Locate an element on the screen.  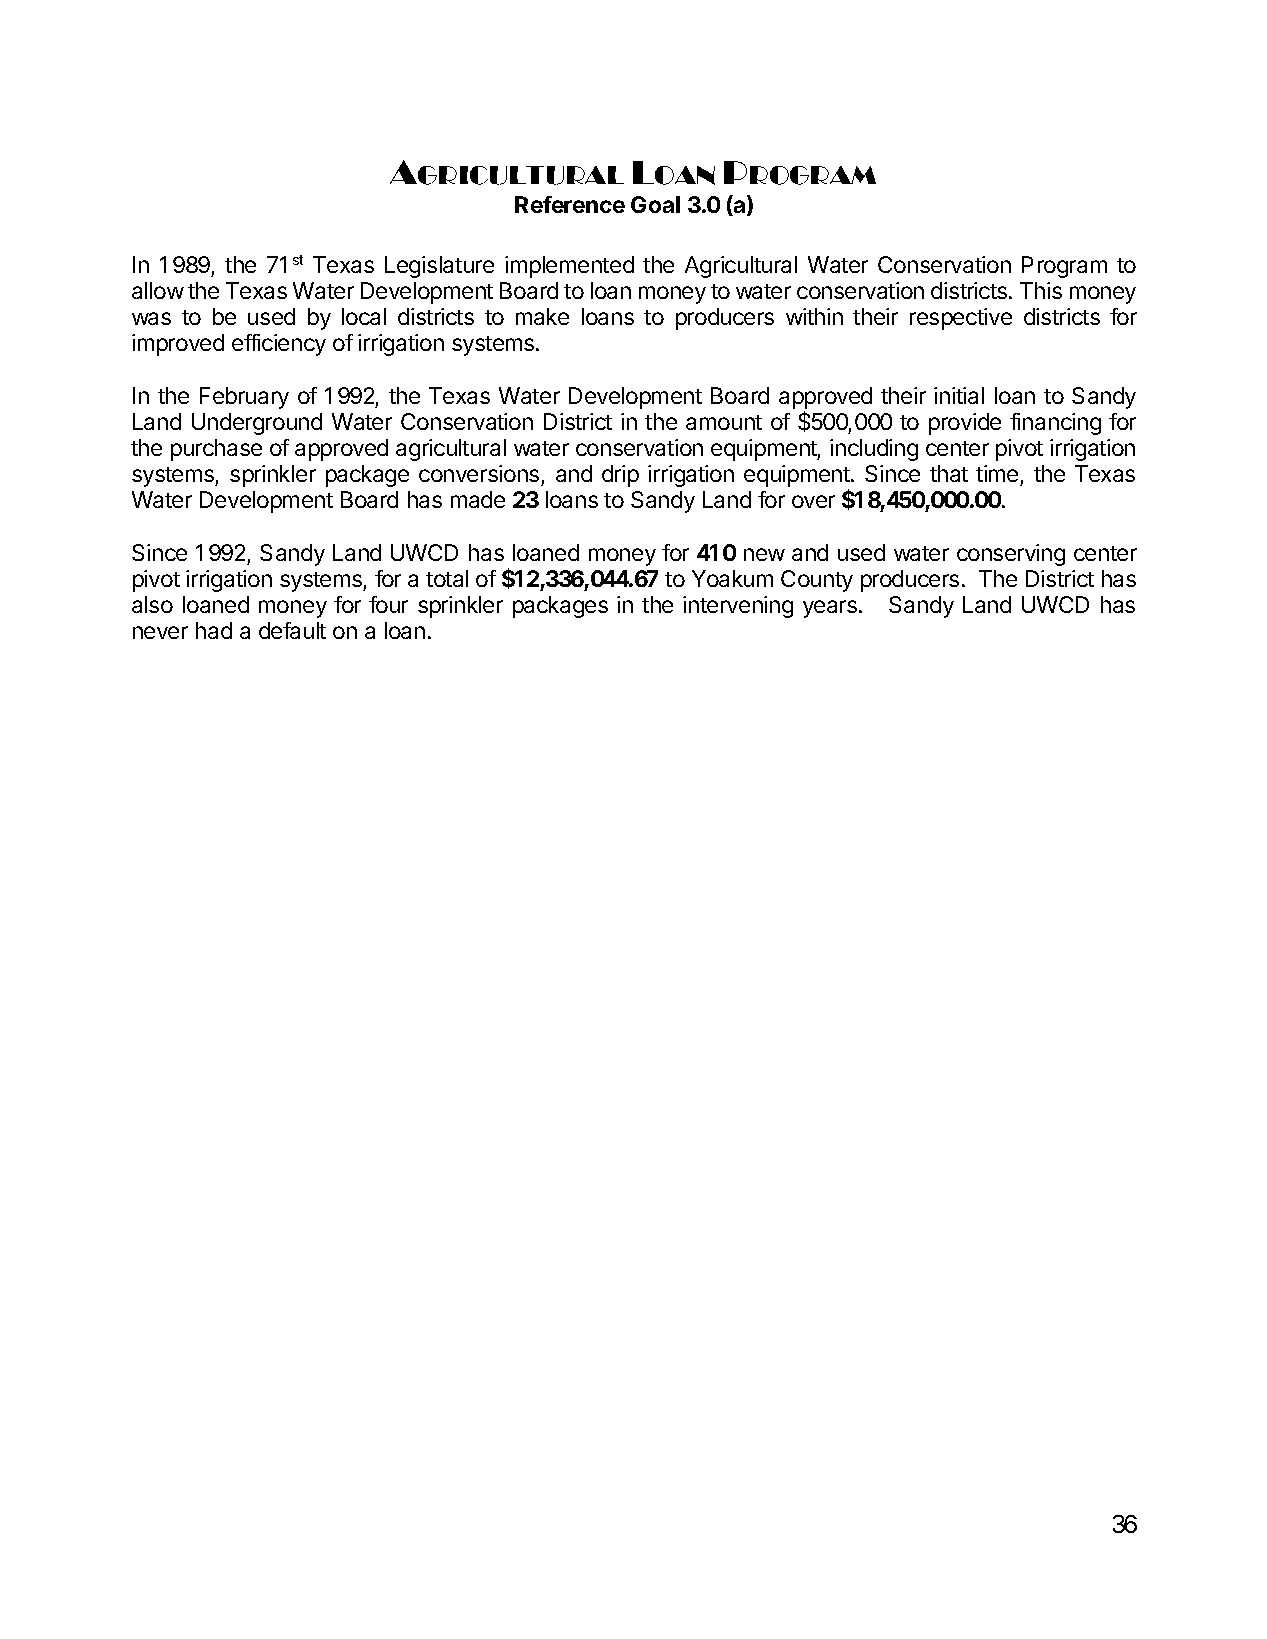
intervening is located at coordinates (738, 607).
